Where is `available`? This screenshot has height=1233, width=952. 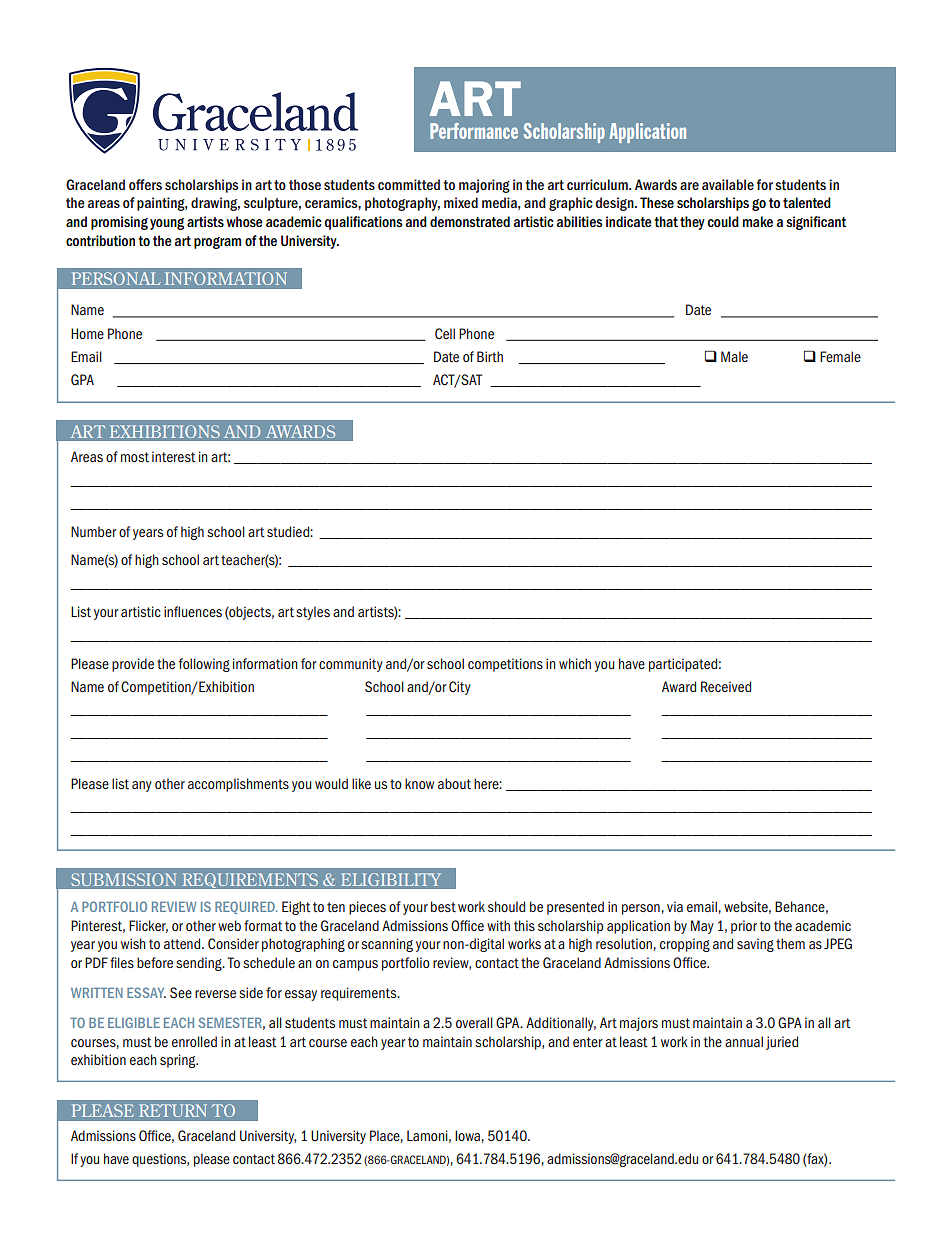 available is located at coordinates (728, 184).
